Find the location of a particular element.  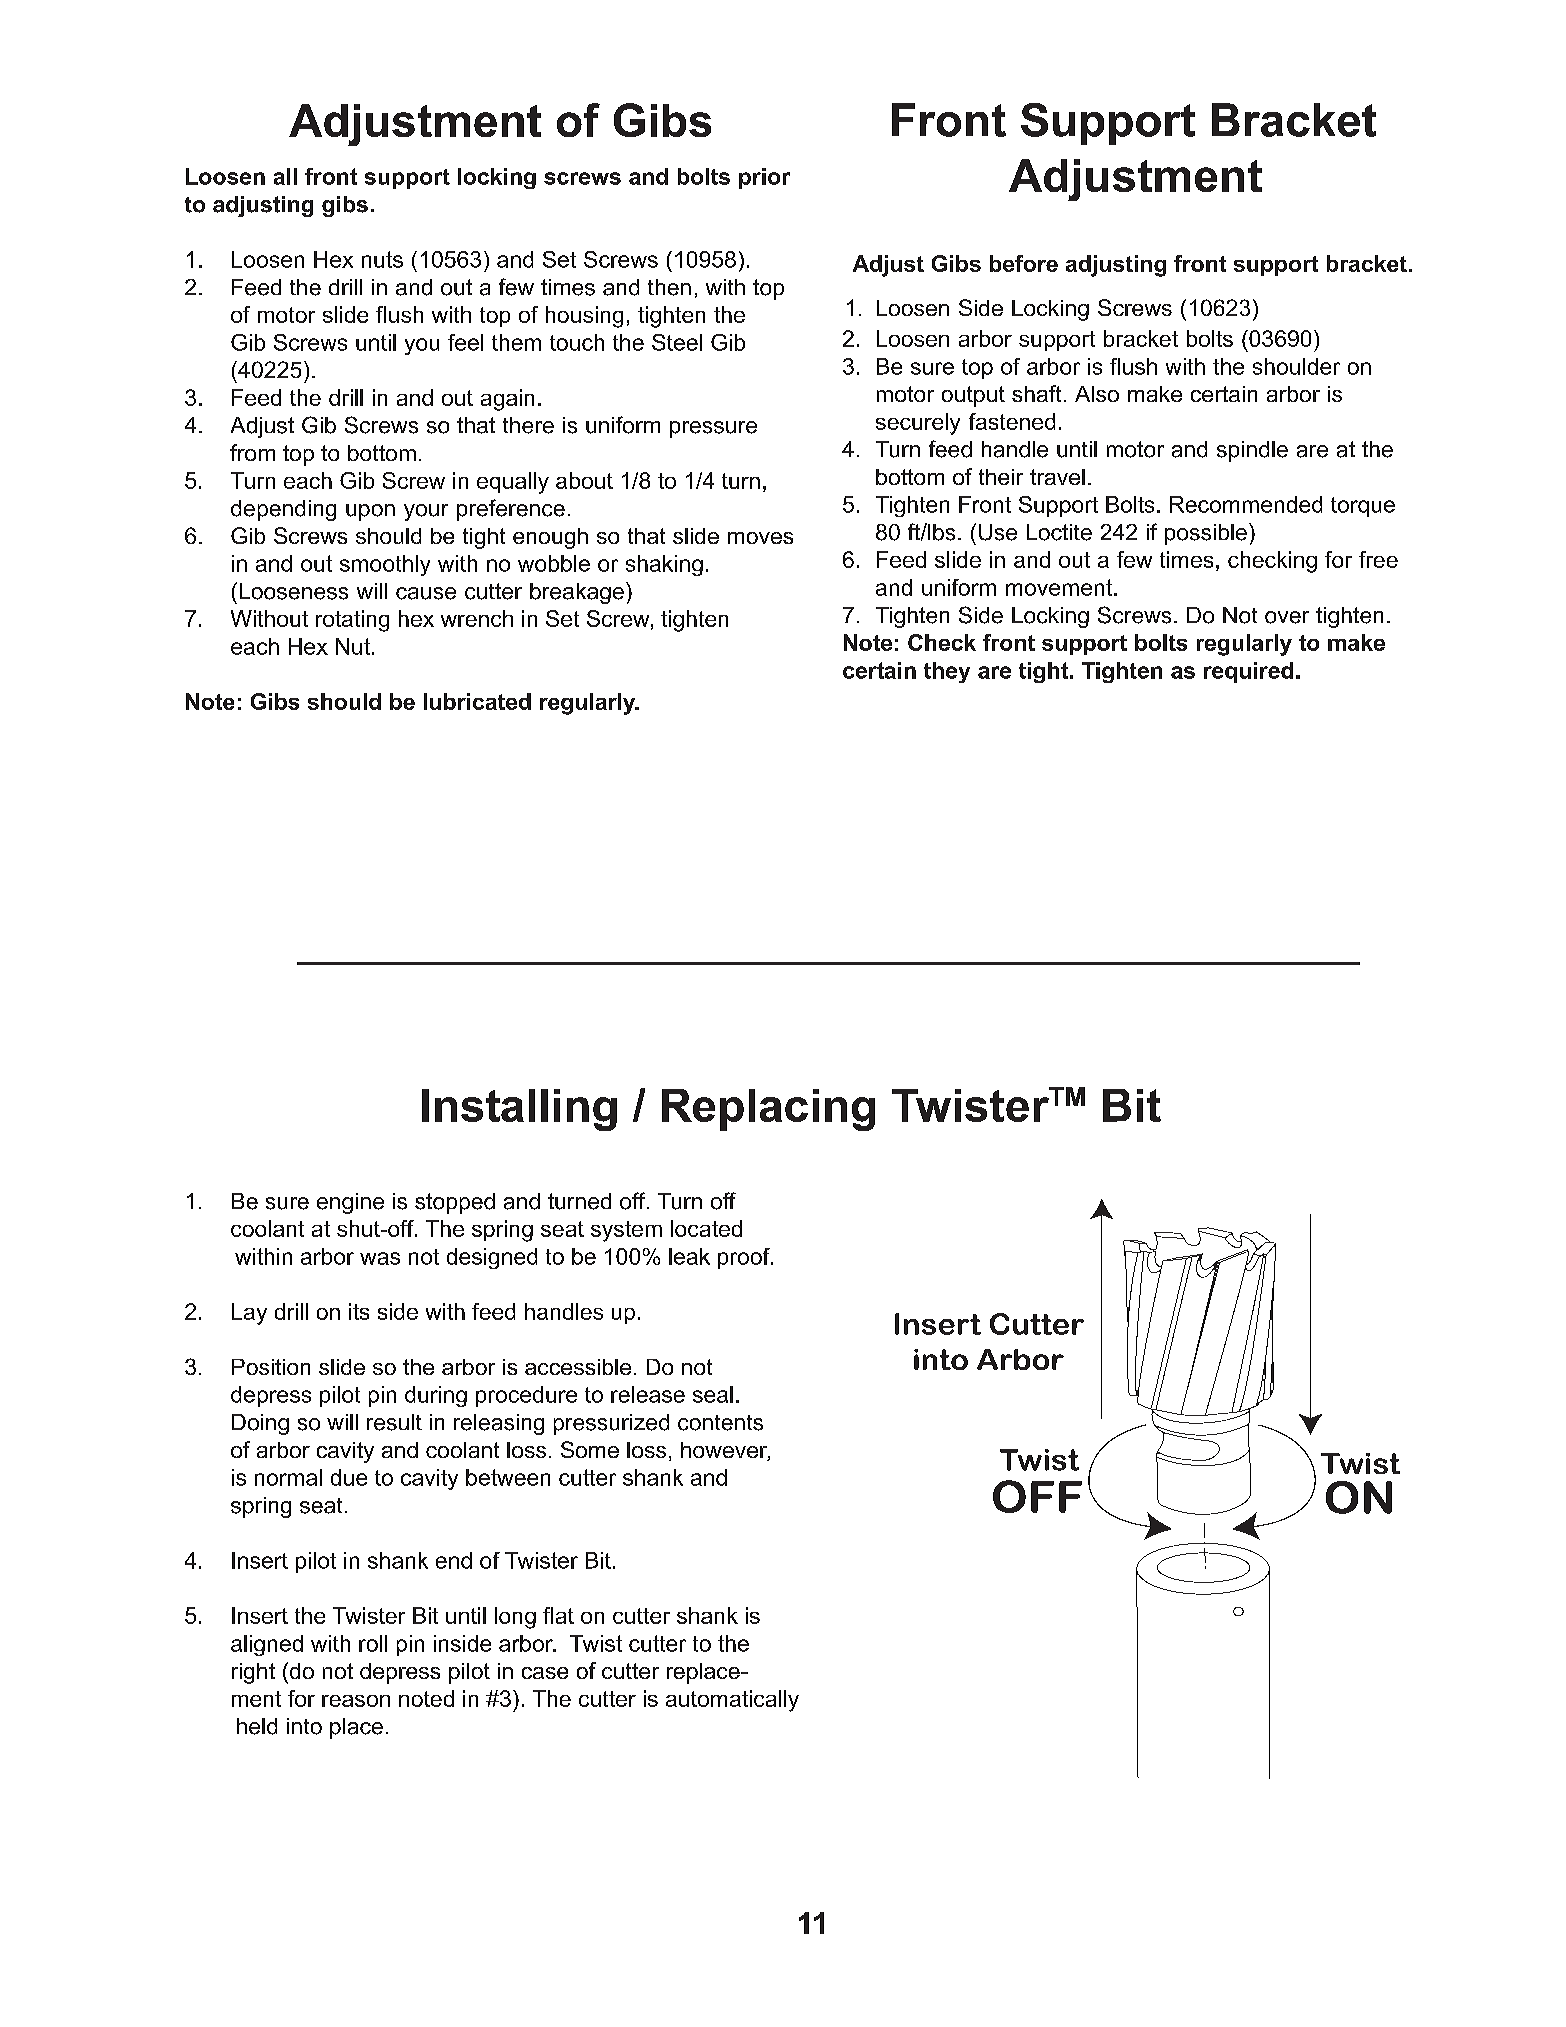

engine is located at coordinates (350, 1203).
